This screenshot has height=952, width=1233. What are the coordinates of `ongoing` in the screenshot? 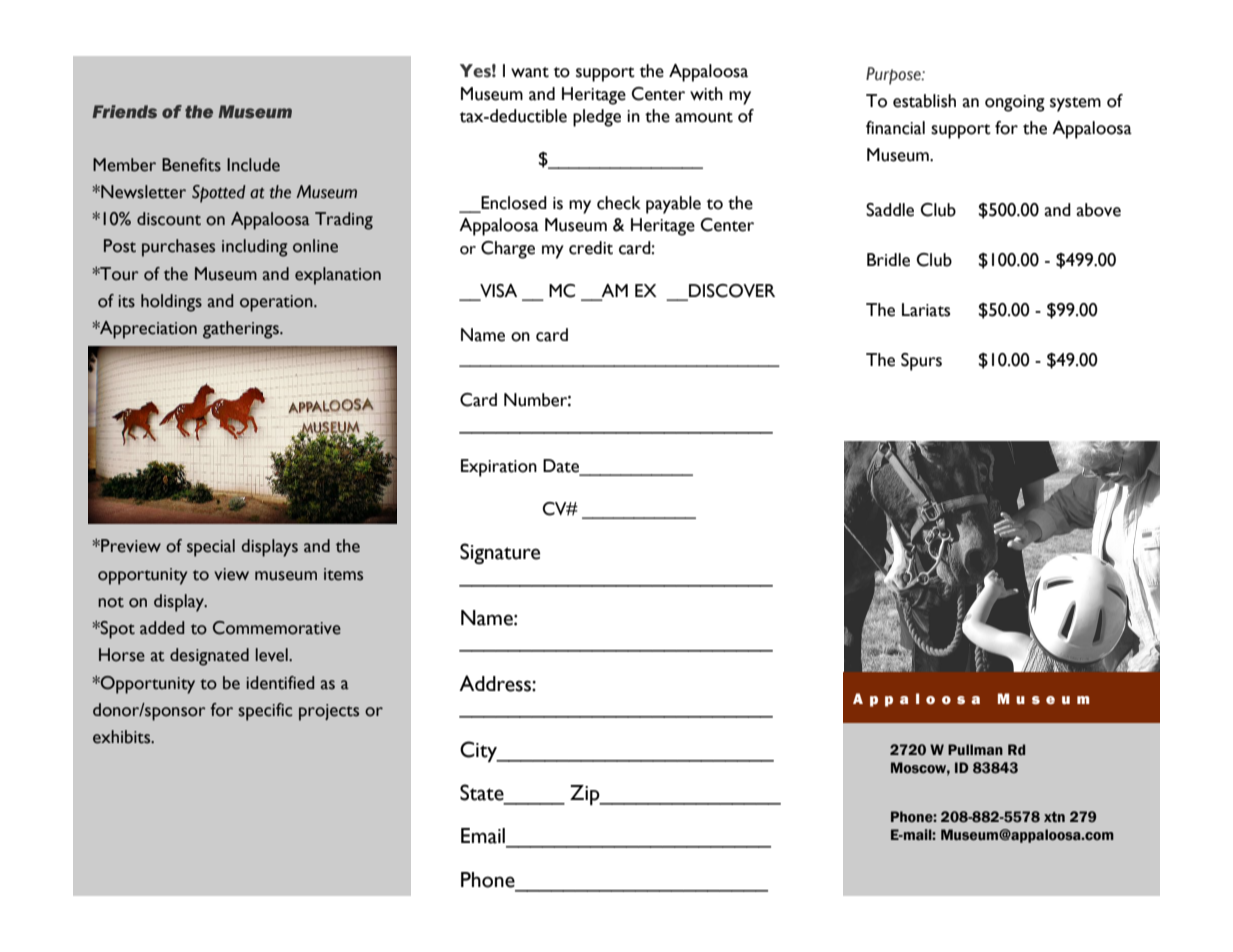 It's located at (1015, 103).
